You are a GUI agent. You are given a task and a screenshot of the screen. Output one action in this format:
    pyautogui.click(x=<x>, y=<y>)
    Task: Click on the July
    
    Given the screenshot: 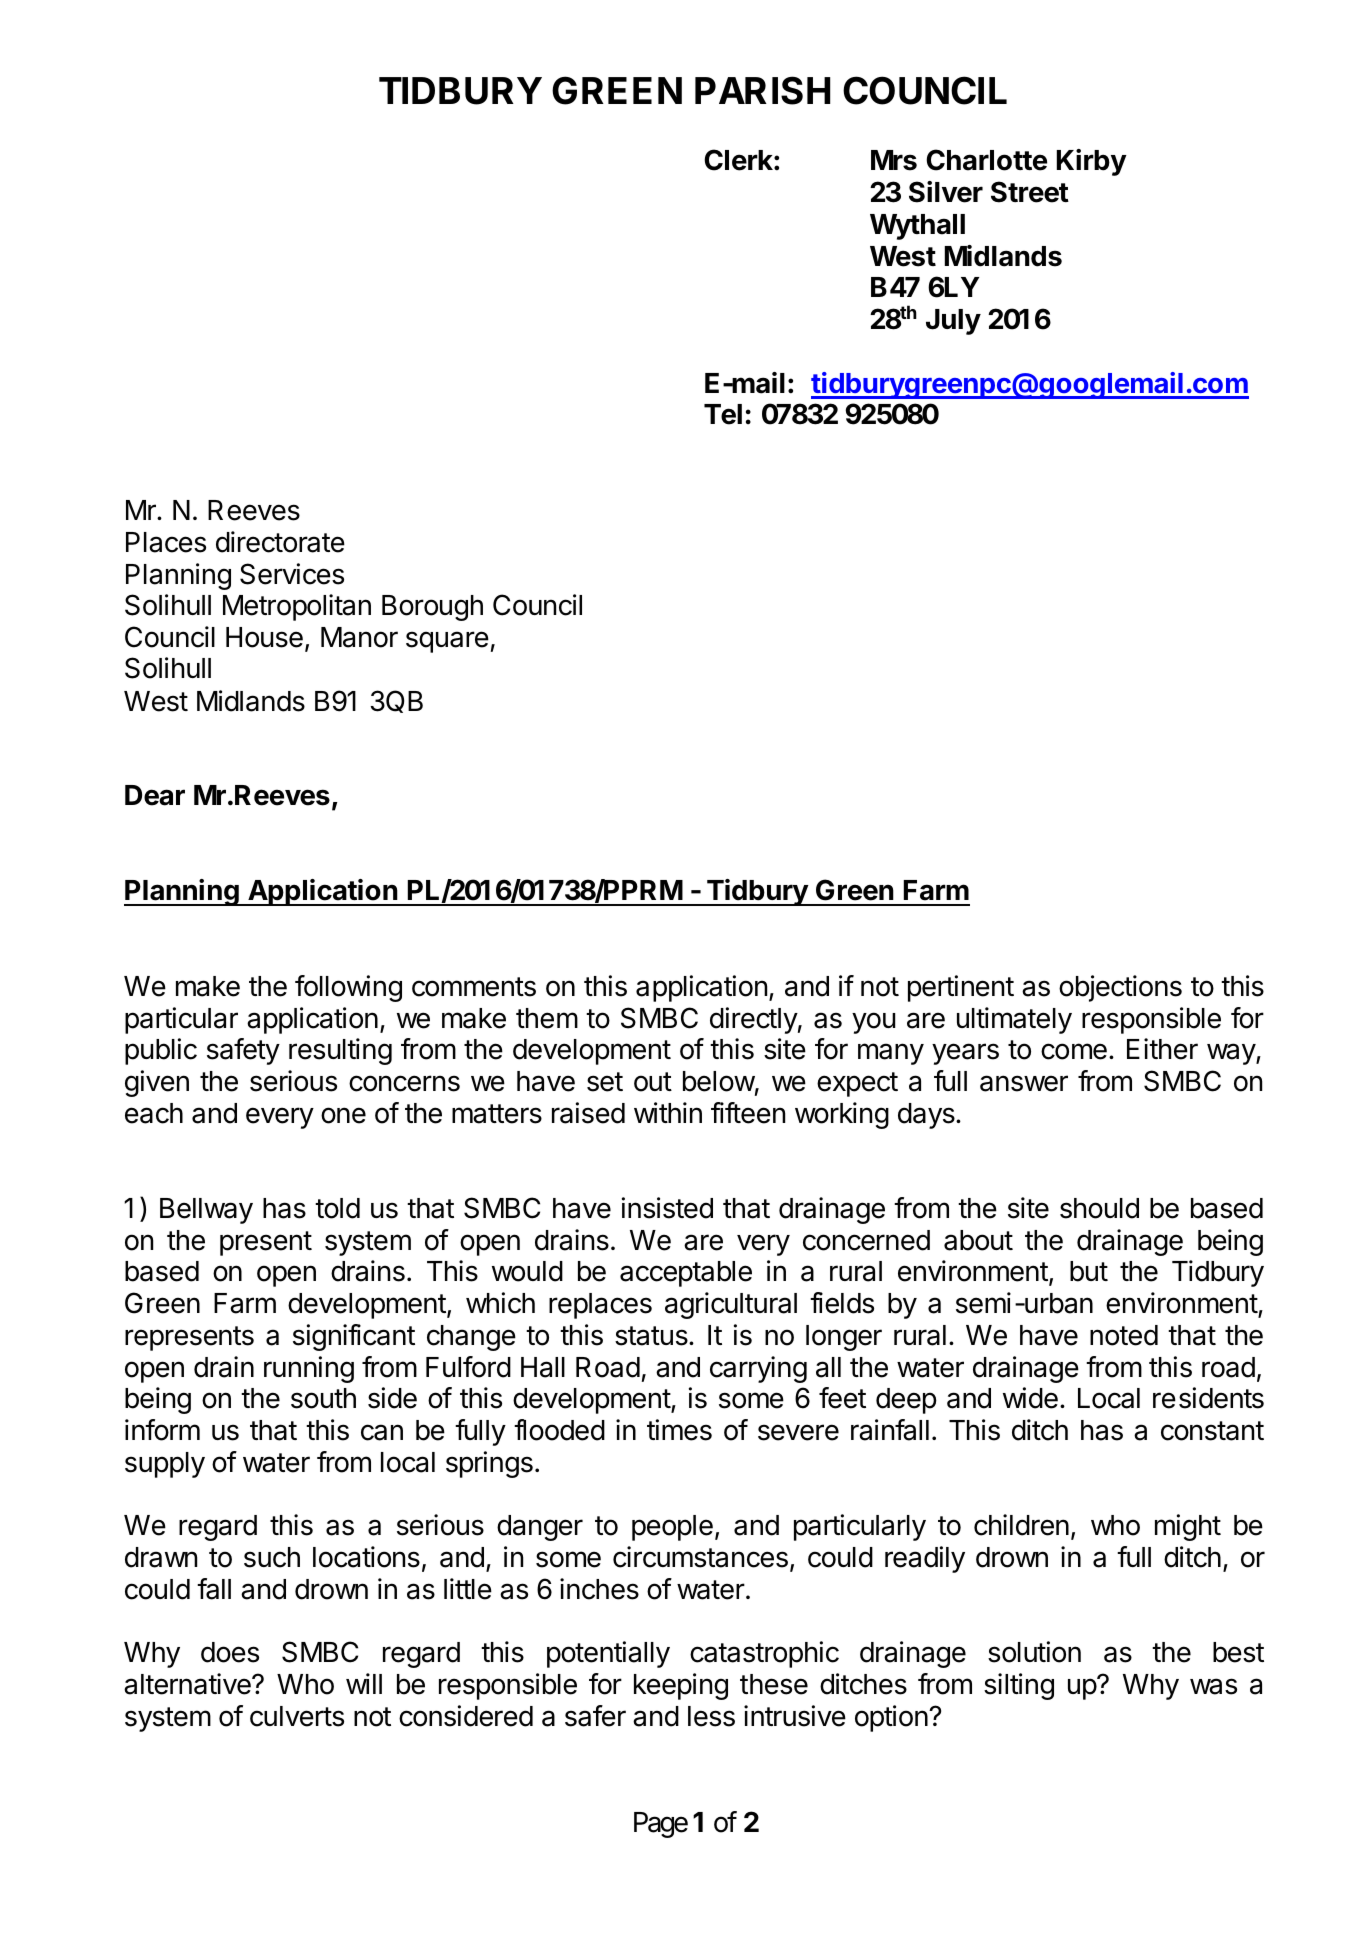 What is the action you would take?
    pyautogui.click(x=953, y=322)
